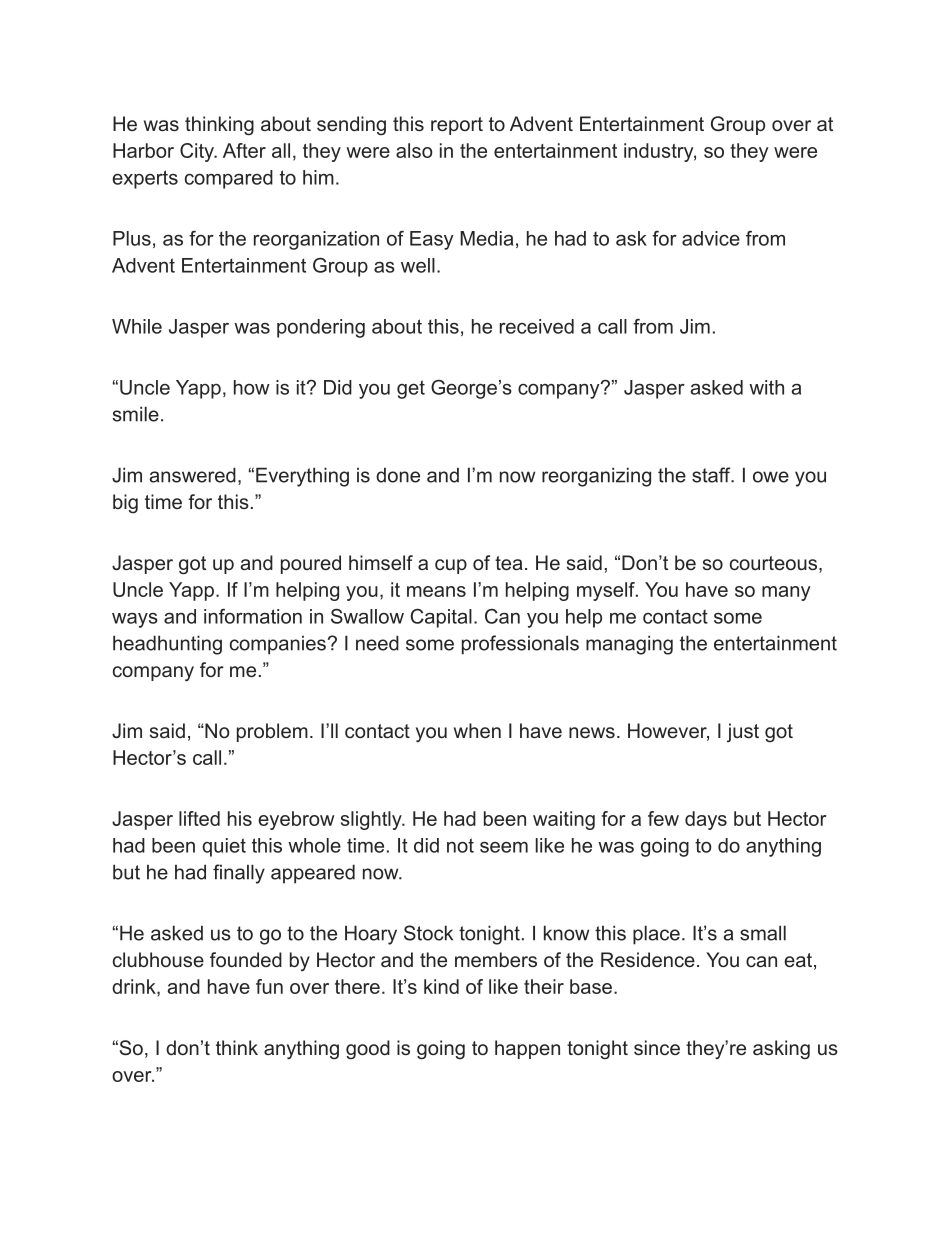  I want to click on just, so click(743, 732).
